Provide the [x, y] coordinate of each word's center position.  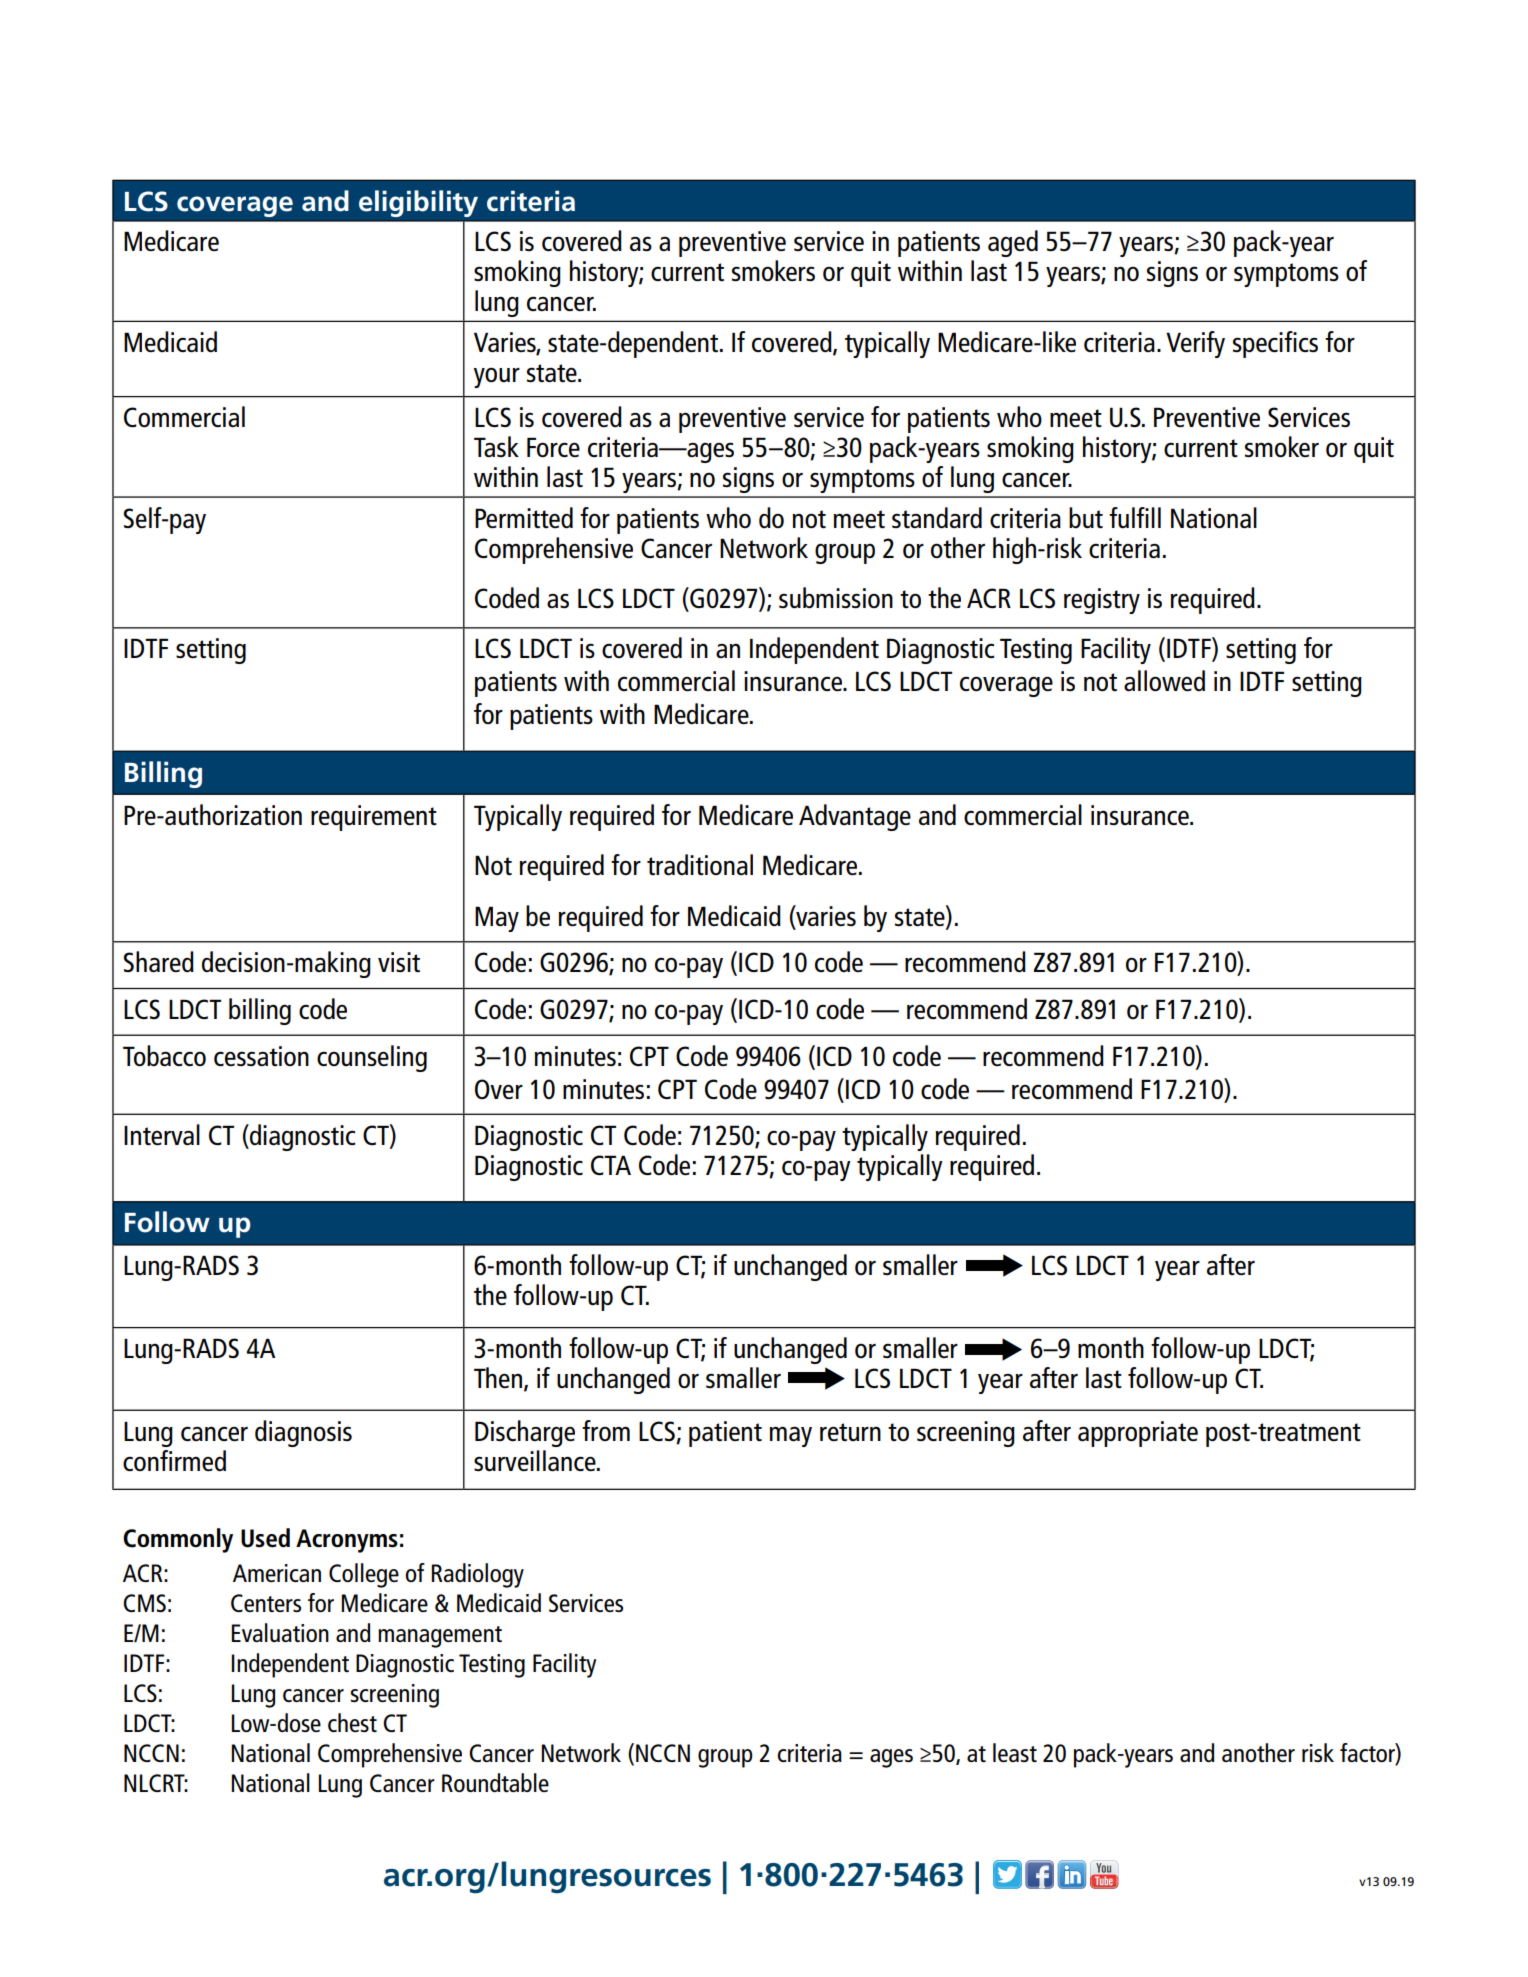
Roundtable [495, 1782]
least [1015, 1752]
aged [1013, 243]
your [496, 378]
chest [352, 1722]
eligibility [418, 203]
